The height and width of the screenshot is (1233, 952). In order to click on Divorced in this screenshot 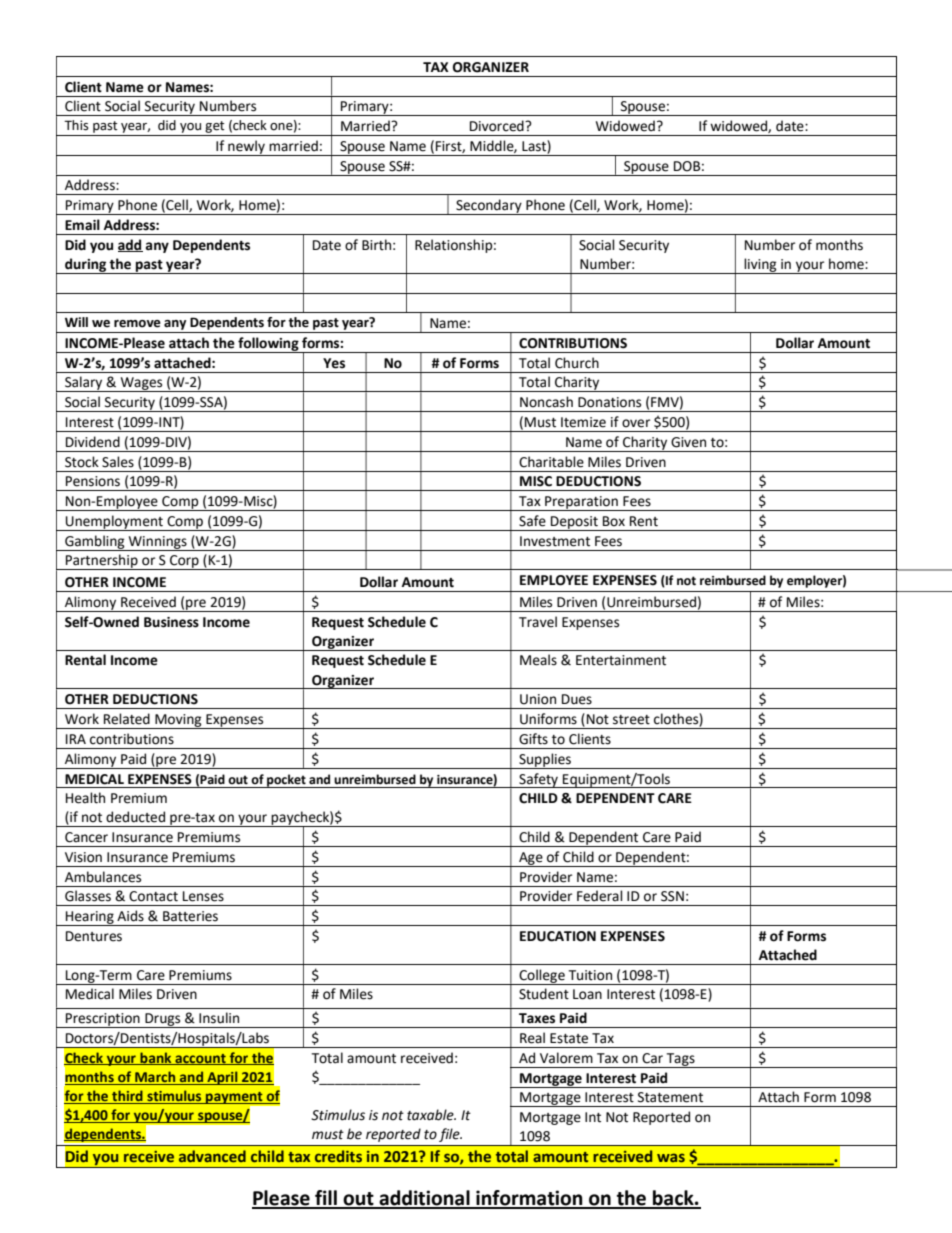, I will do `click(498, 126)`.
